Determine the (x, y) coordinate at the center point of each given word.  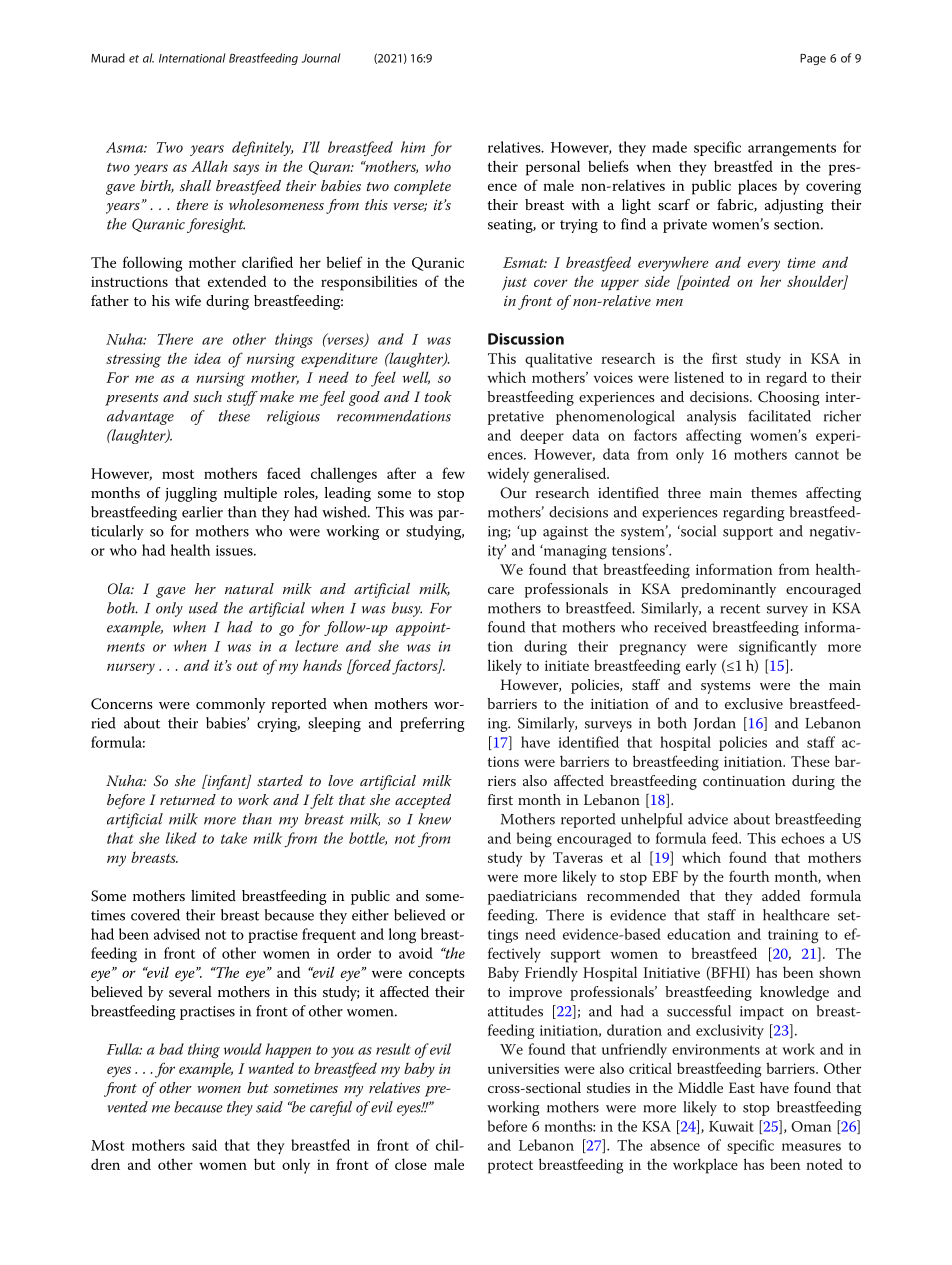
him (413, 147)
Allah (209, 166)
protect (510, 1167)
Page (813, 59)
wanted (271, 1068)
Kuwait (731, 1126)
